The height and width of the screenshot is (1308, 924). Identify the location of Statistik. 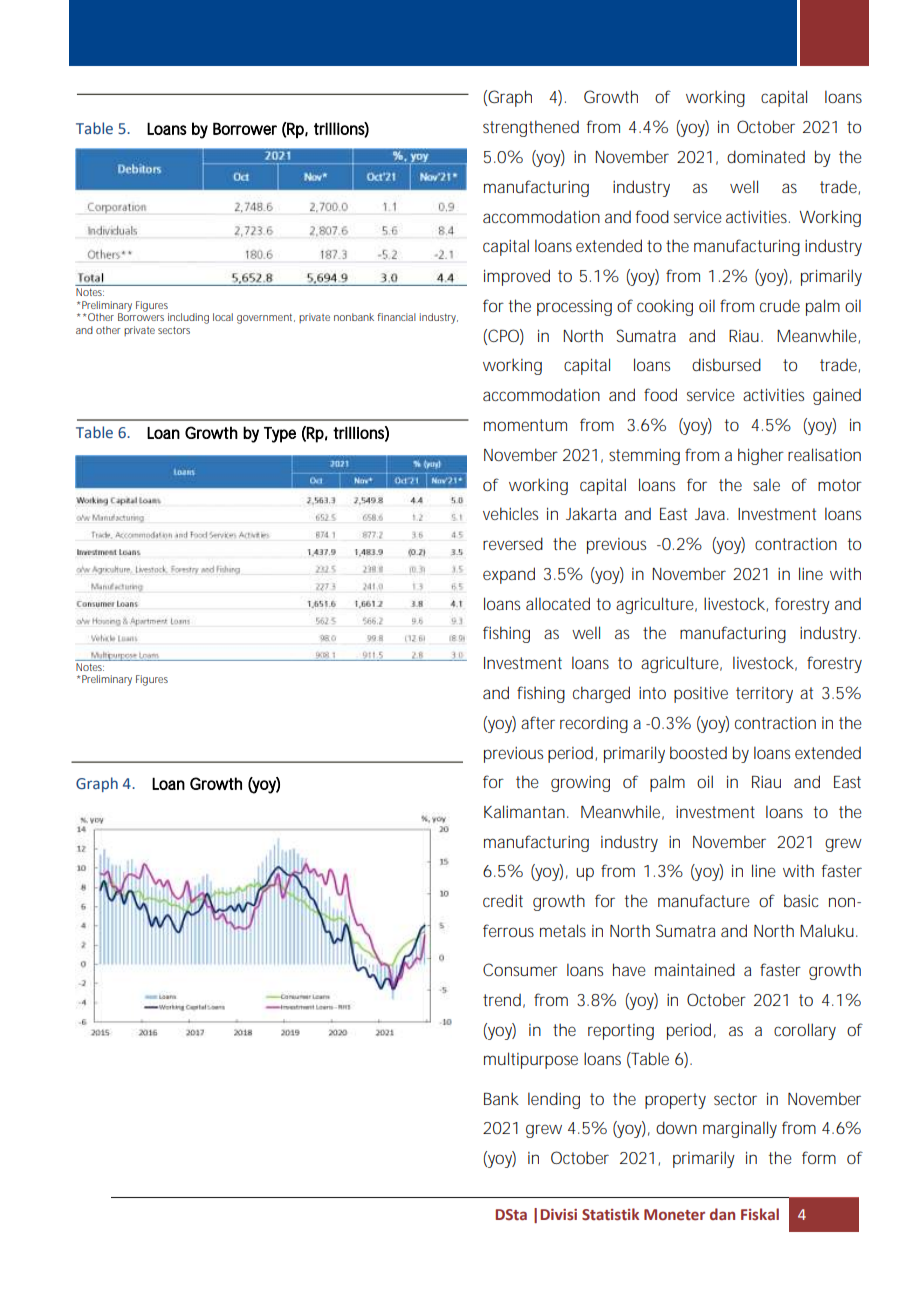
(610, 1214).
